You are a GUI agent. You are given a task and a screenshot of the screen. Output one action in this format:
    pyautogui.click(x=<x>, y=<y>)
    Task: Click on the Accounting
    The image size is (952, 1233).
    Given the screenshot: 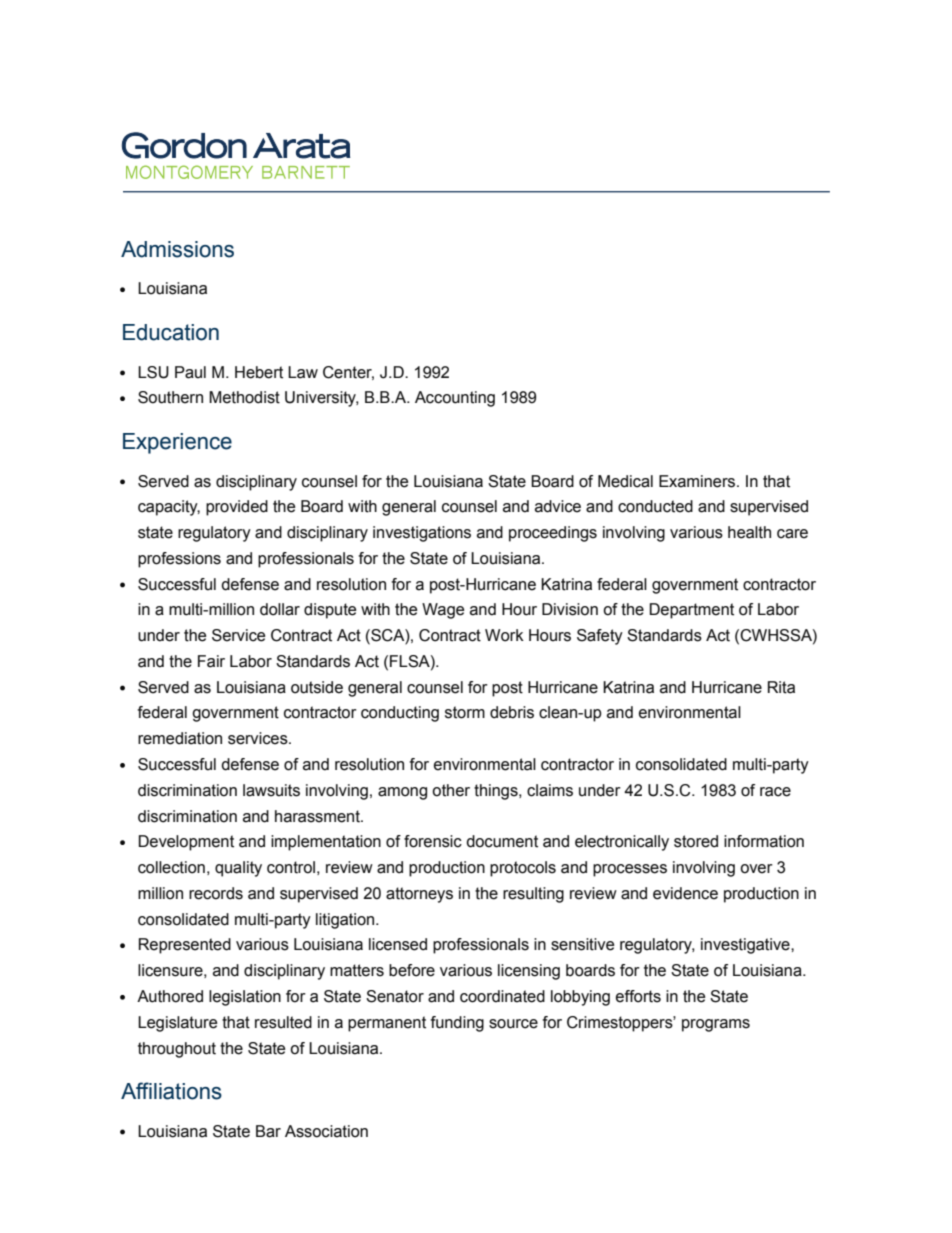 What is the action you would take?
    pyautogui.click(x=455, y=399)
